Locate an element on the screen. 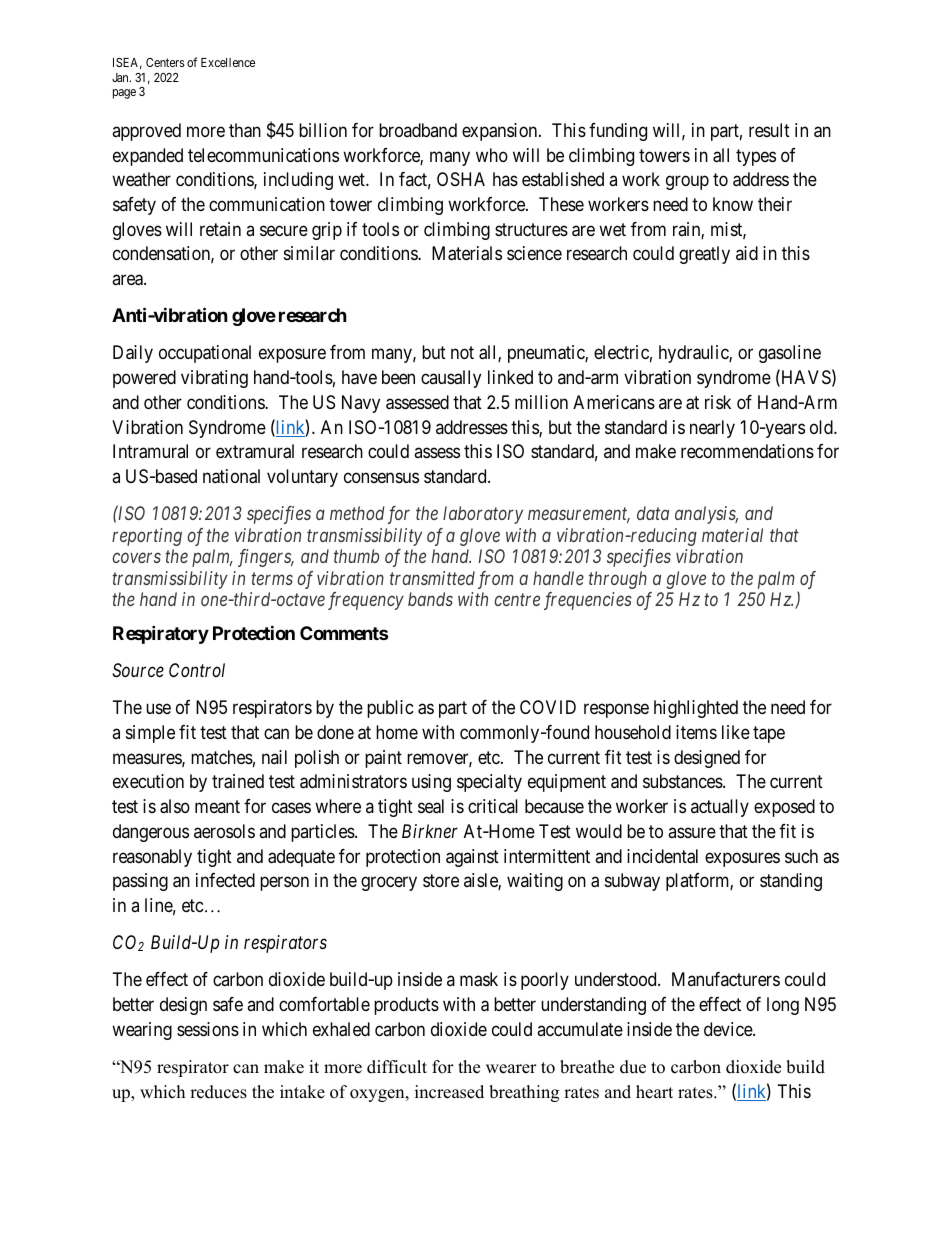 This screenshot has width=952, height=1233. transmitted is located at coordinates (432, 578).
